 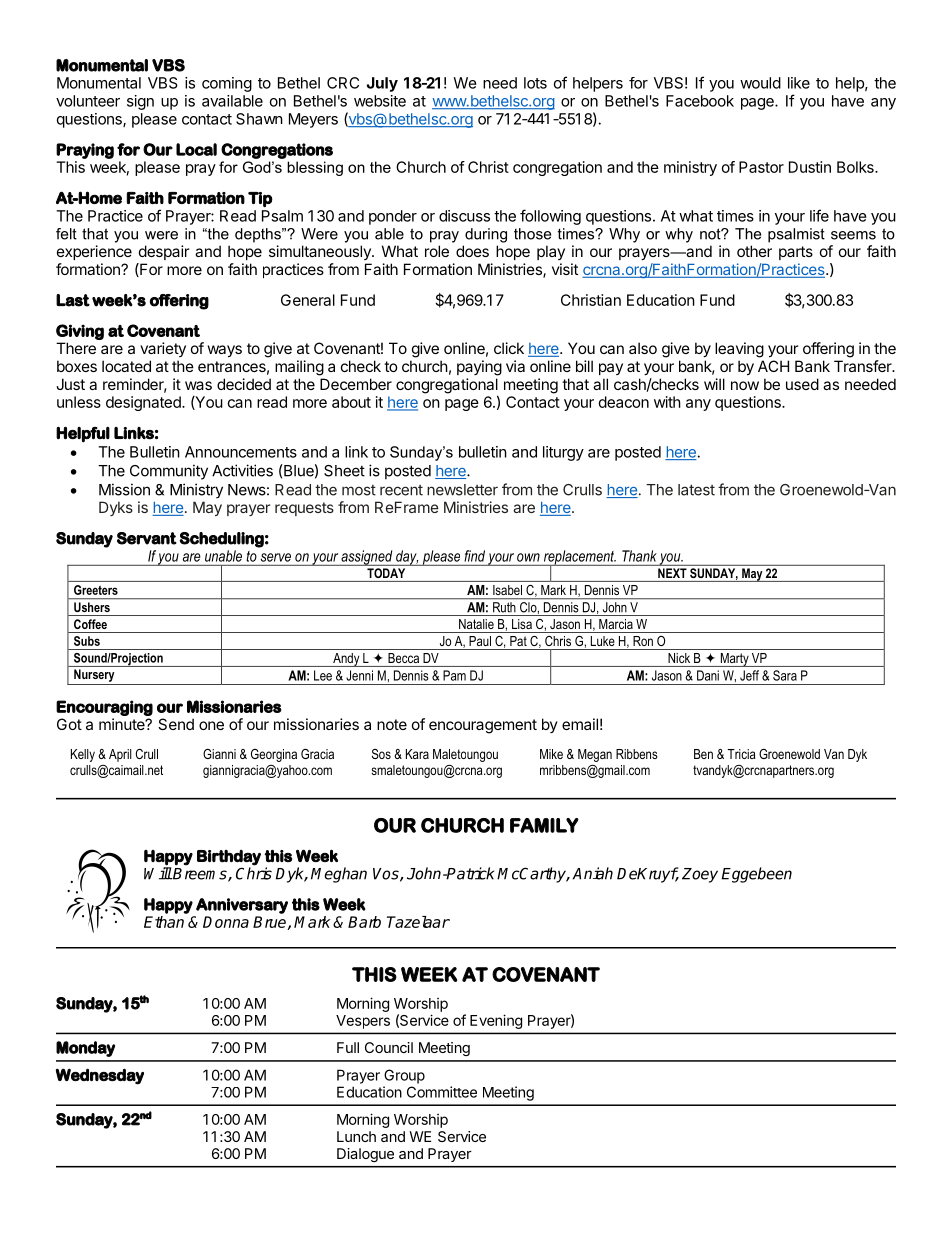 I want to click on click, so click(x=509, y=348).
